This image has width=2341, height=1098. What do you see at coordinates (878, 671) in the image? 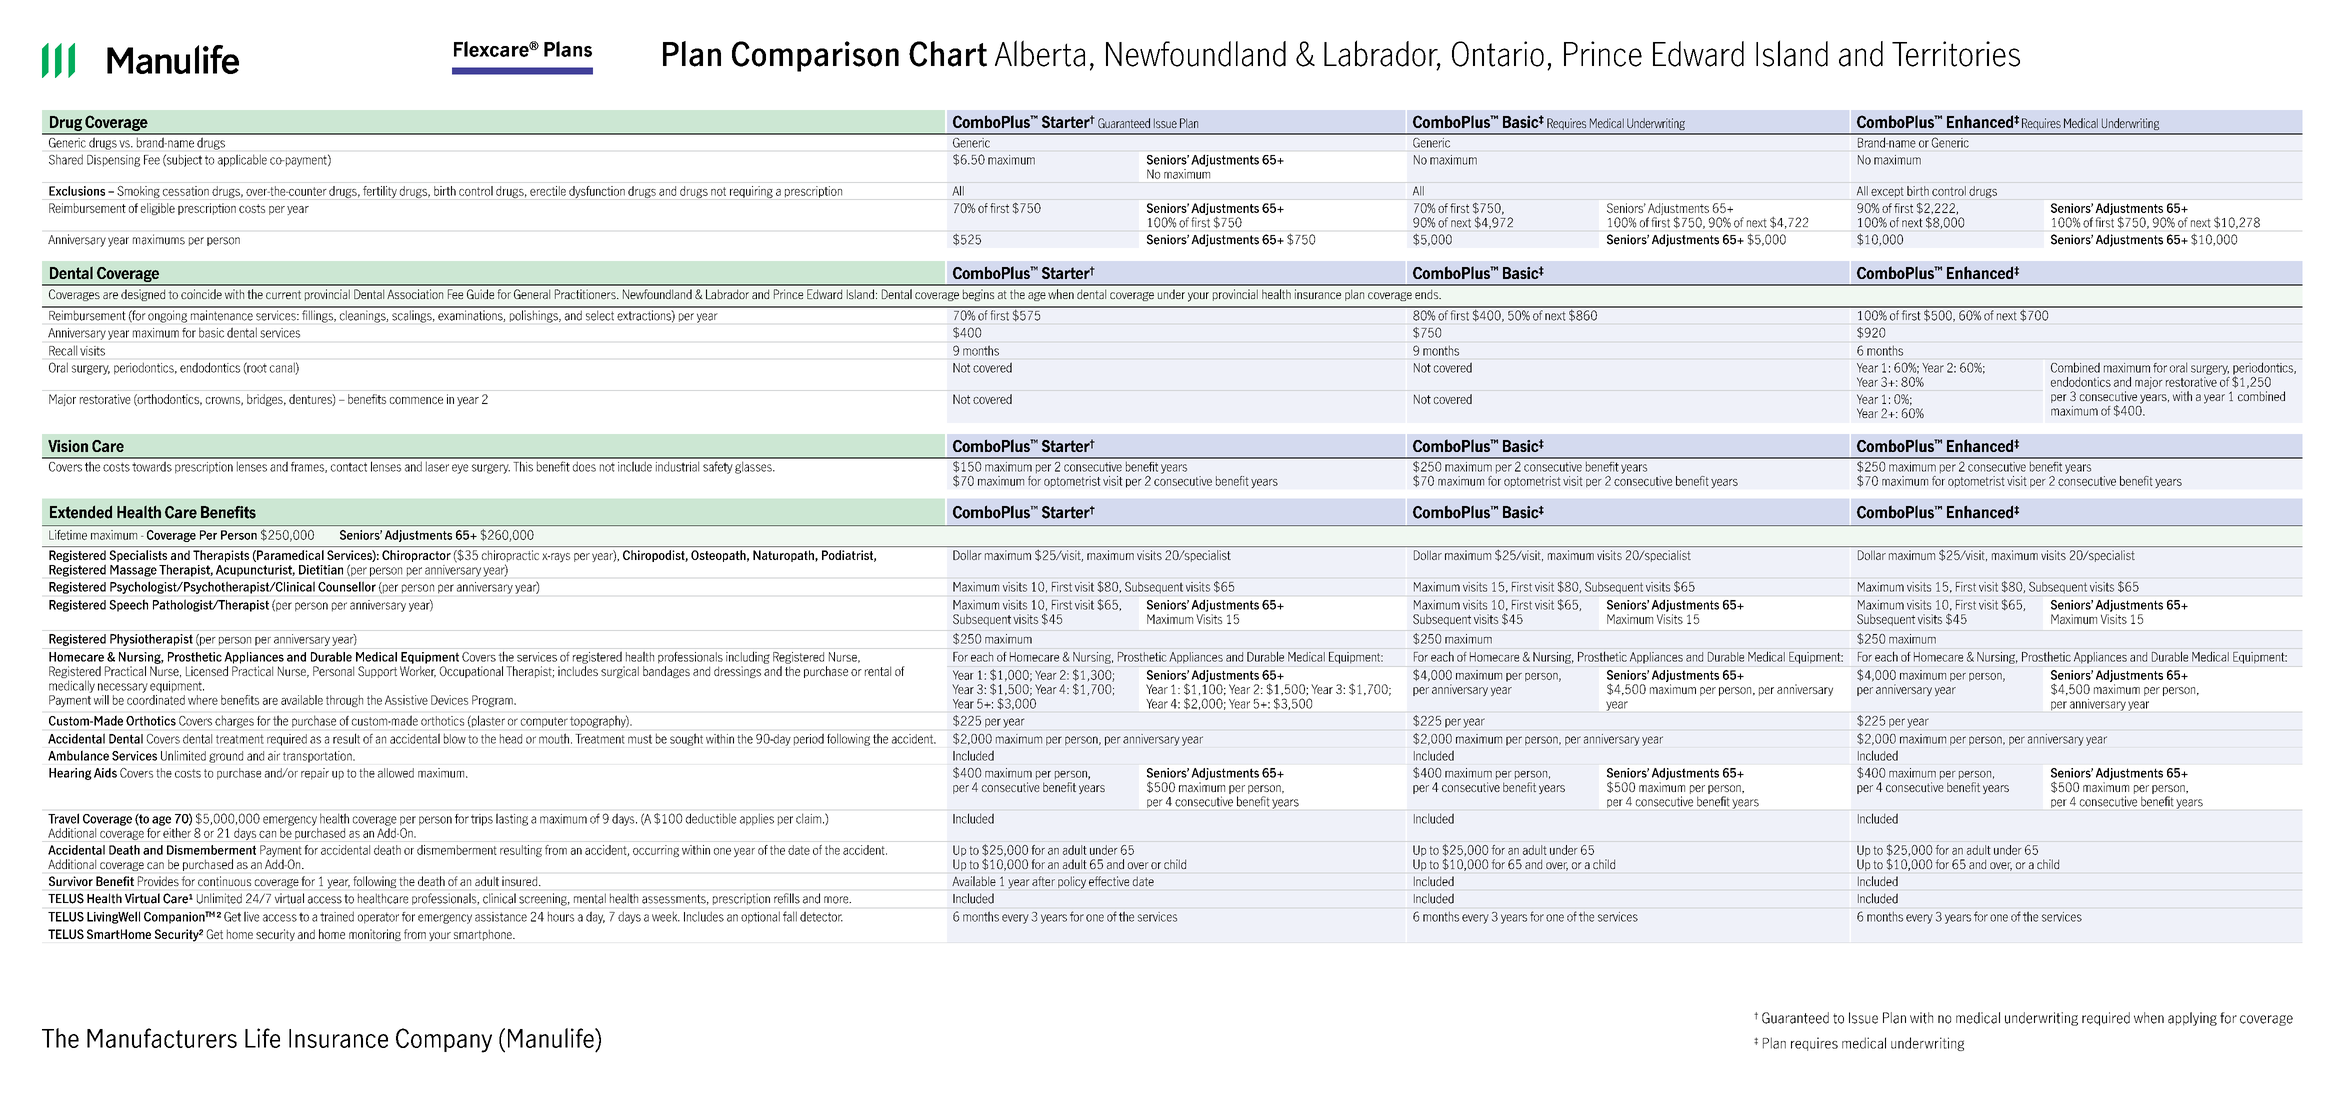
I see `rental` at bounding box center [878, 671].
